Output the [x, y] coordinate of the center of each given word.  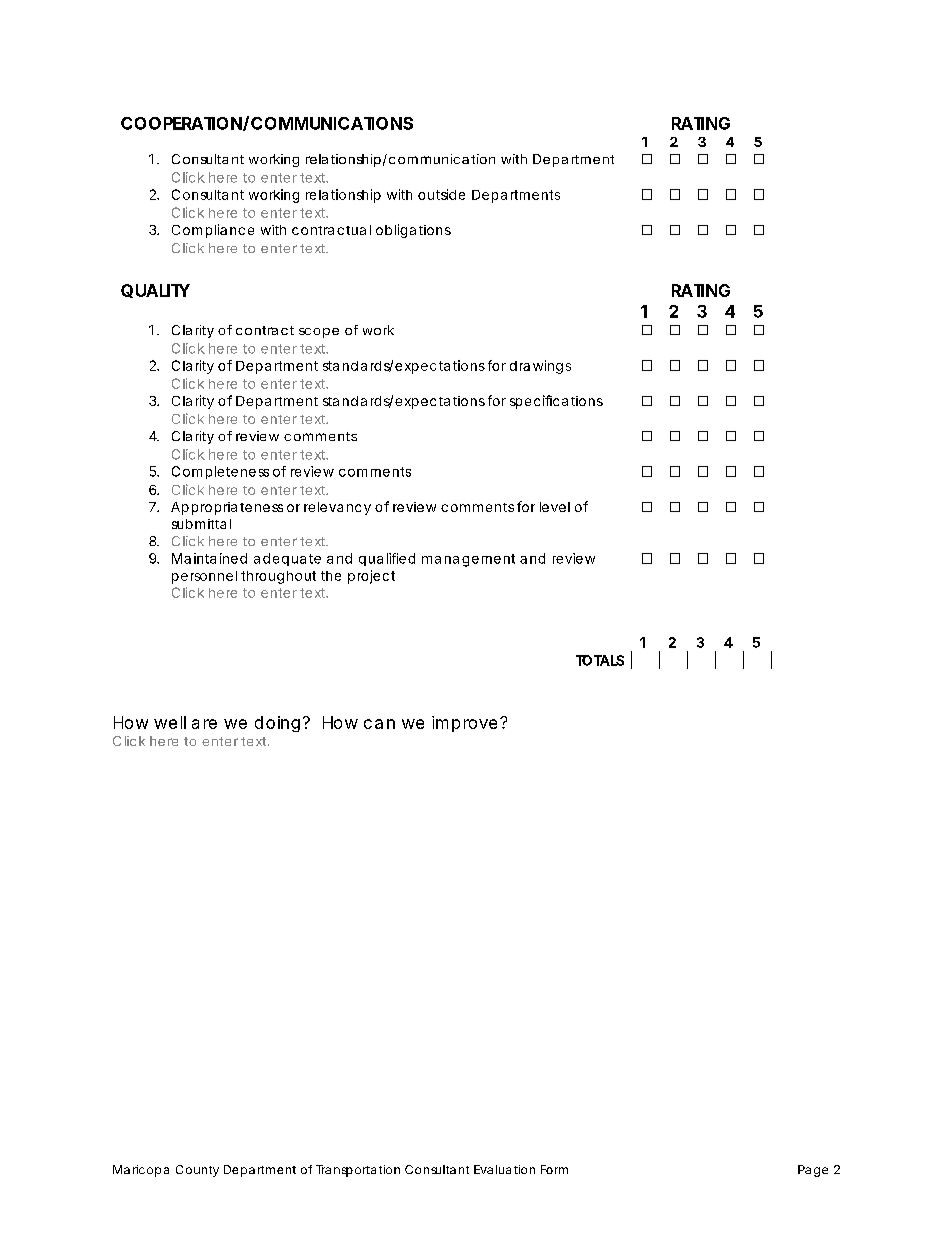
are [204, 724]
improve [464, 724]
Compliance [213, 231]
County [197, 1171]
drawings [540, 367]
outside [441, 194]
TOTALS [600, 660]
